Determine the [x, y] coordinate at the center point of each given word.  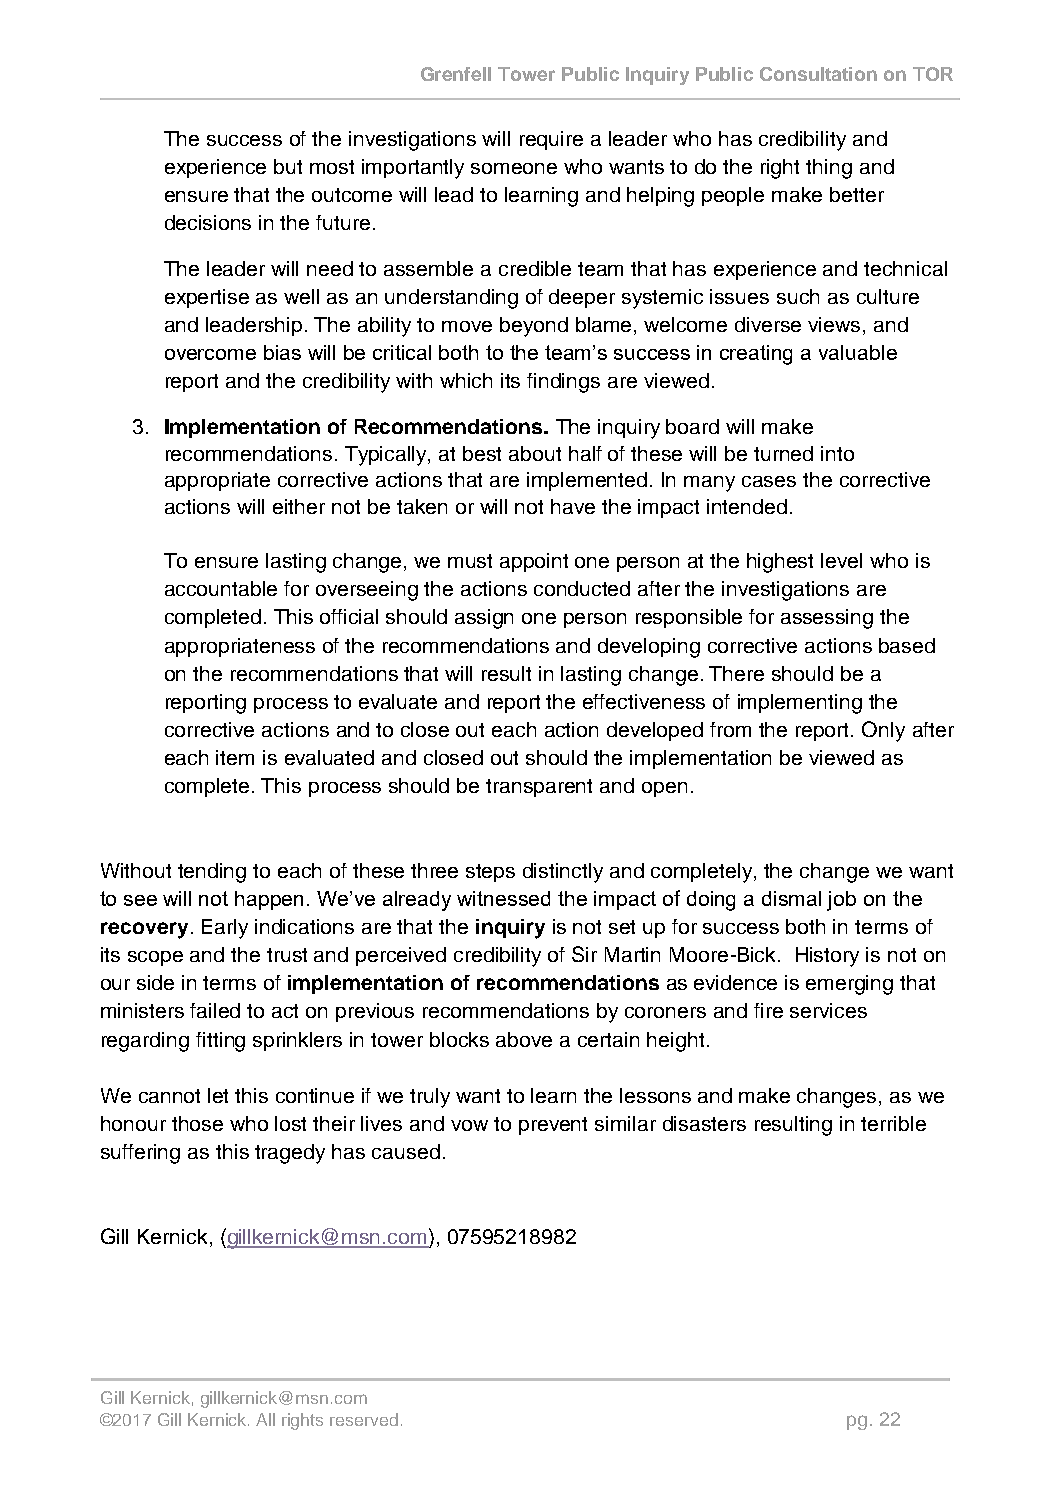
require [551, 140]
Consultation [818, 74]
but [288, 166]
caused [406, 1151]
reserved [364, 1419]
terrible [893, 1123]
